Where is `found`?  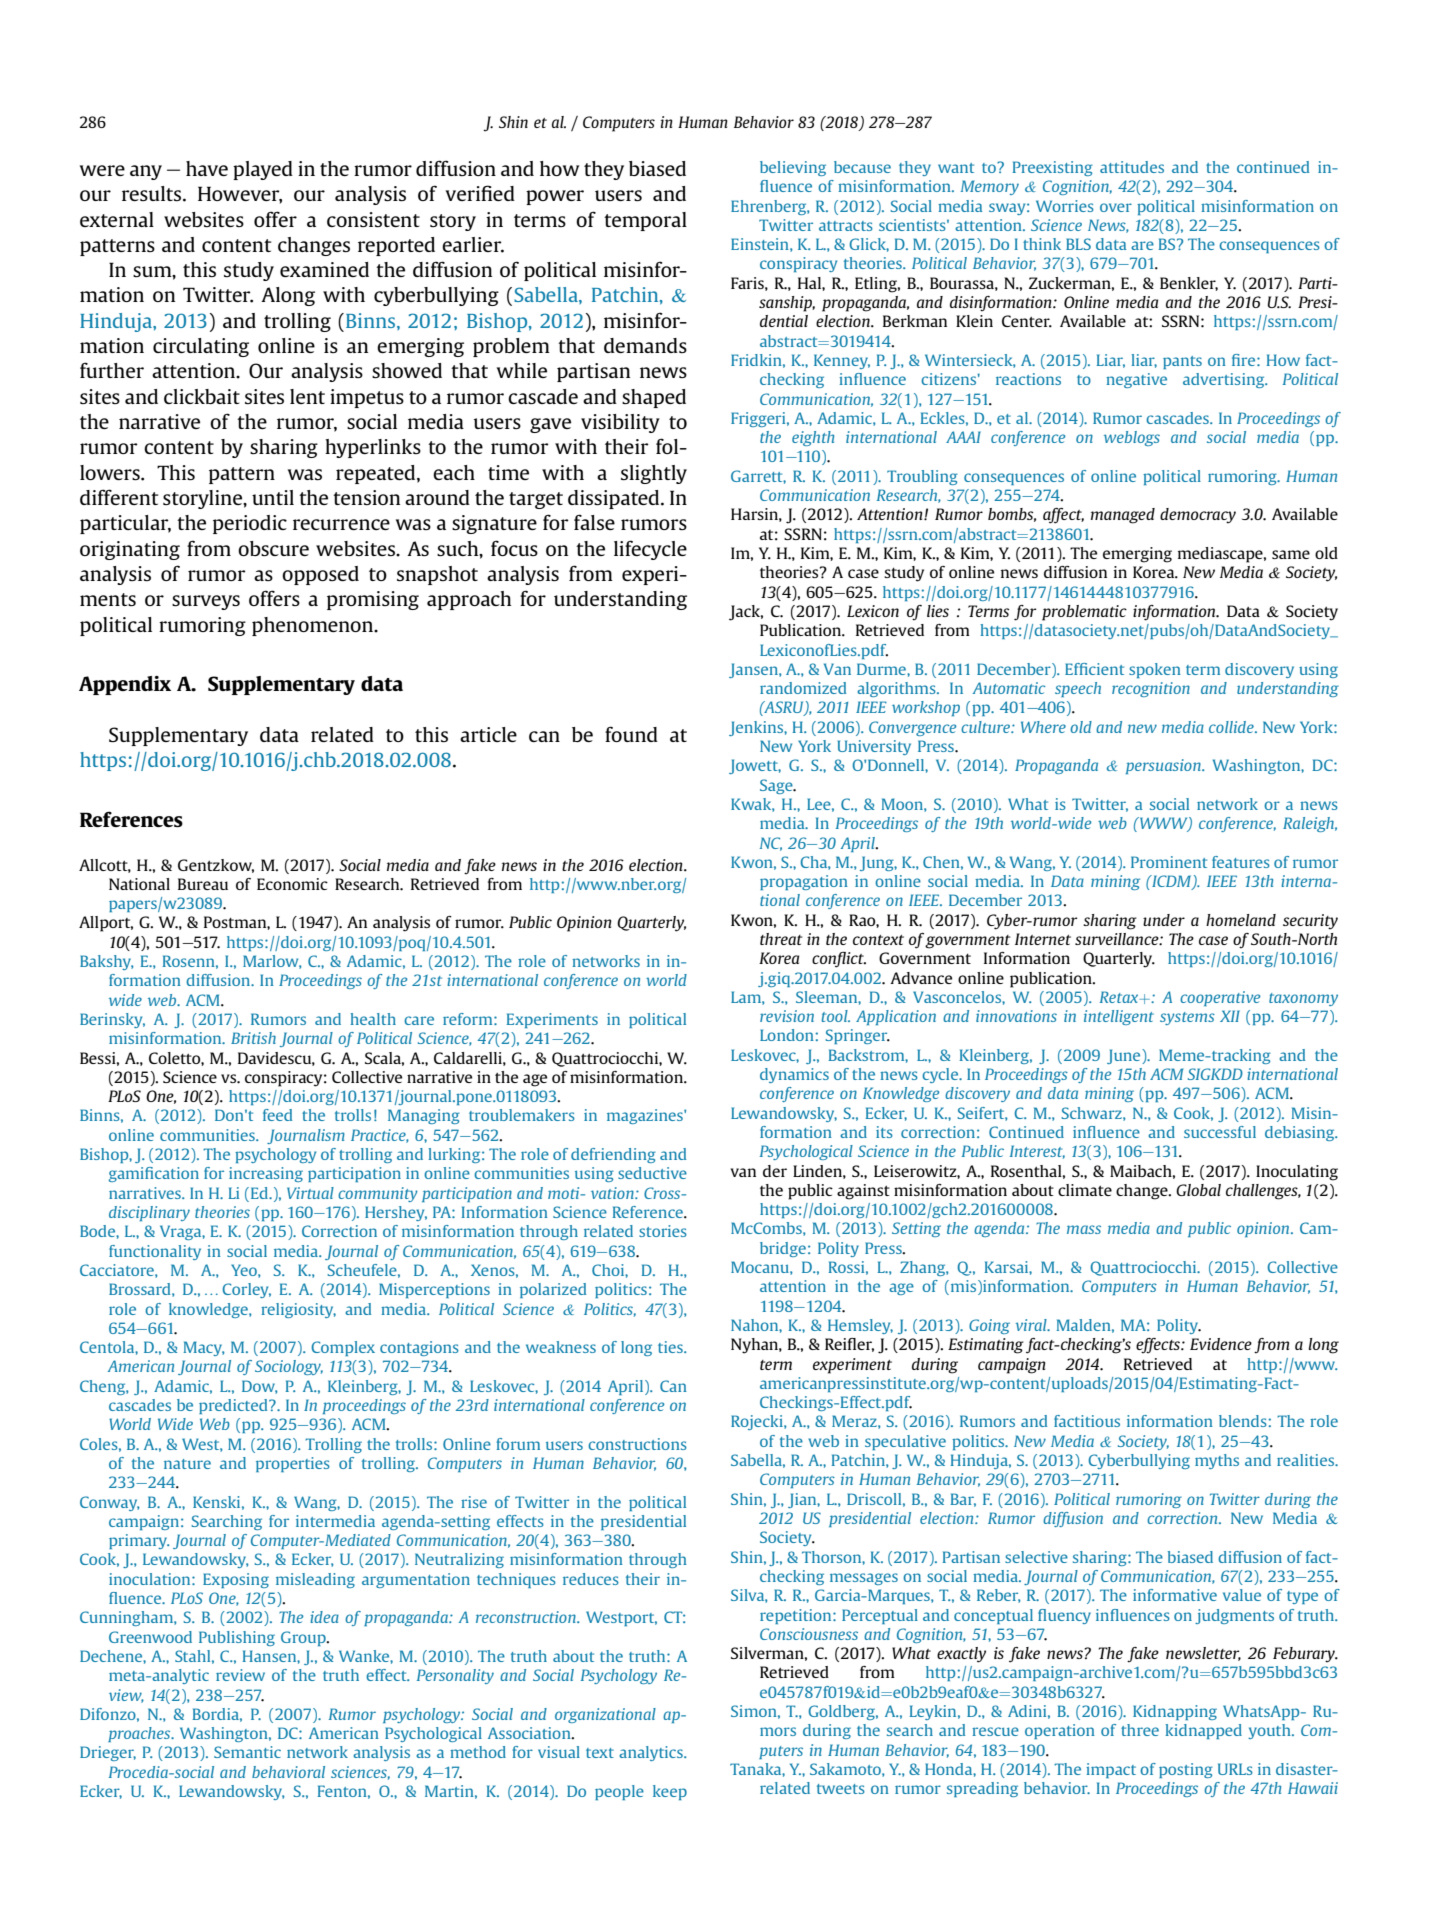
found is located at coordinates (631, 734).
